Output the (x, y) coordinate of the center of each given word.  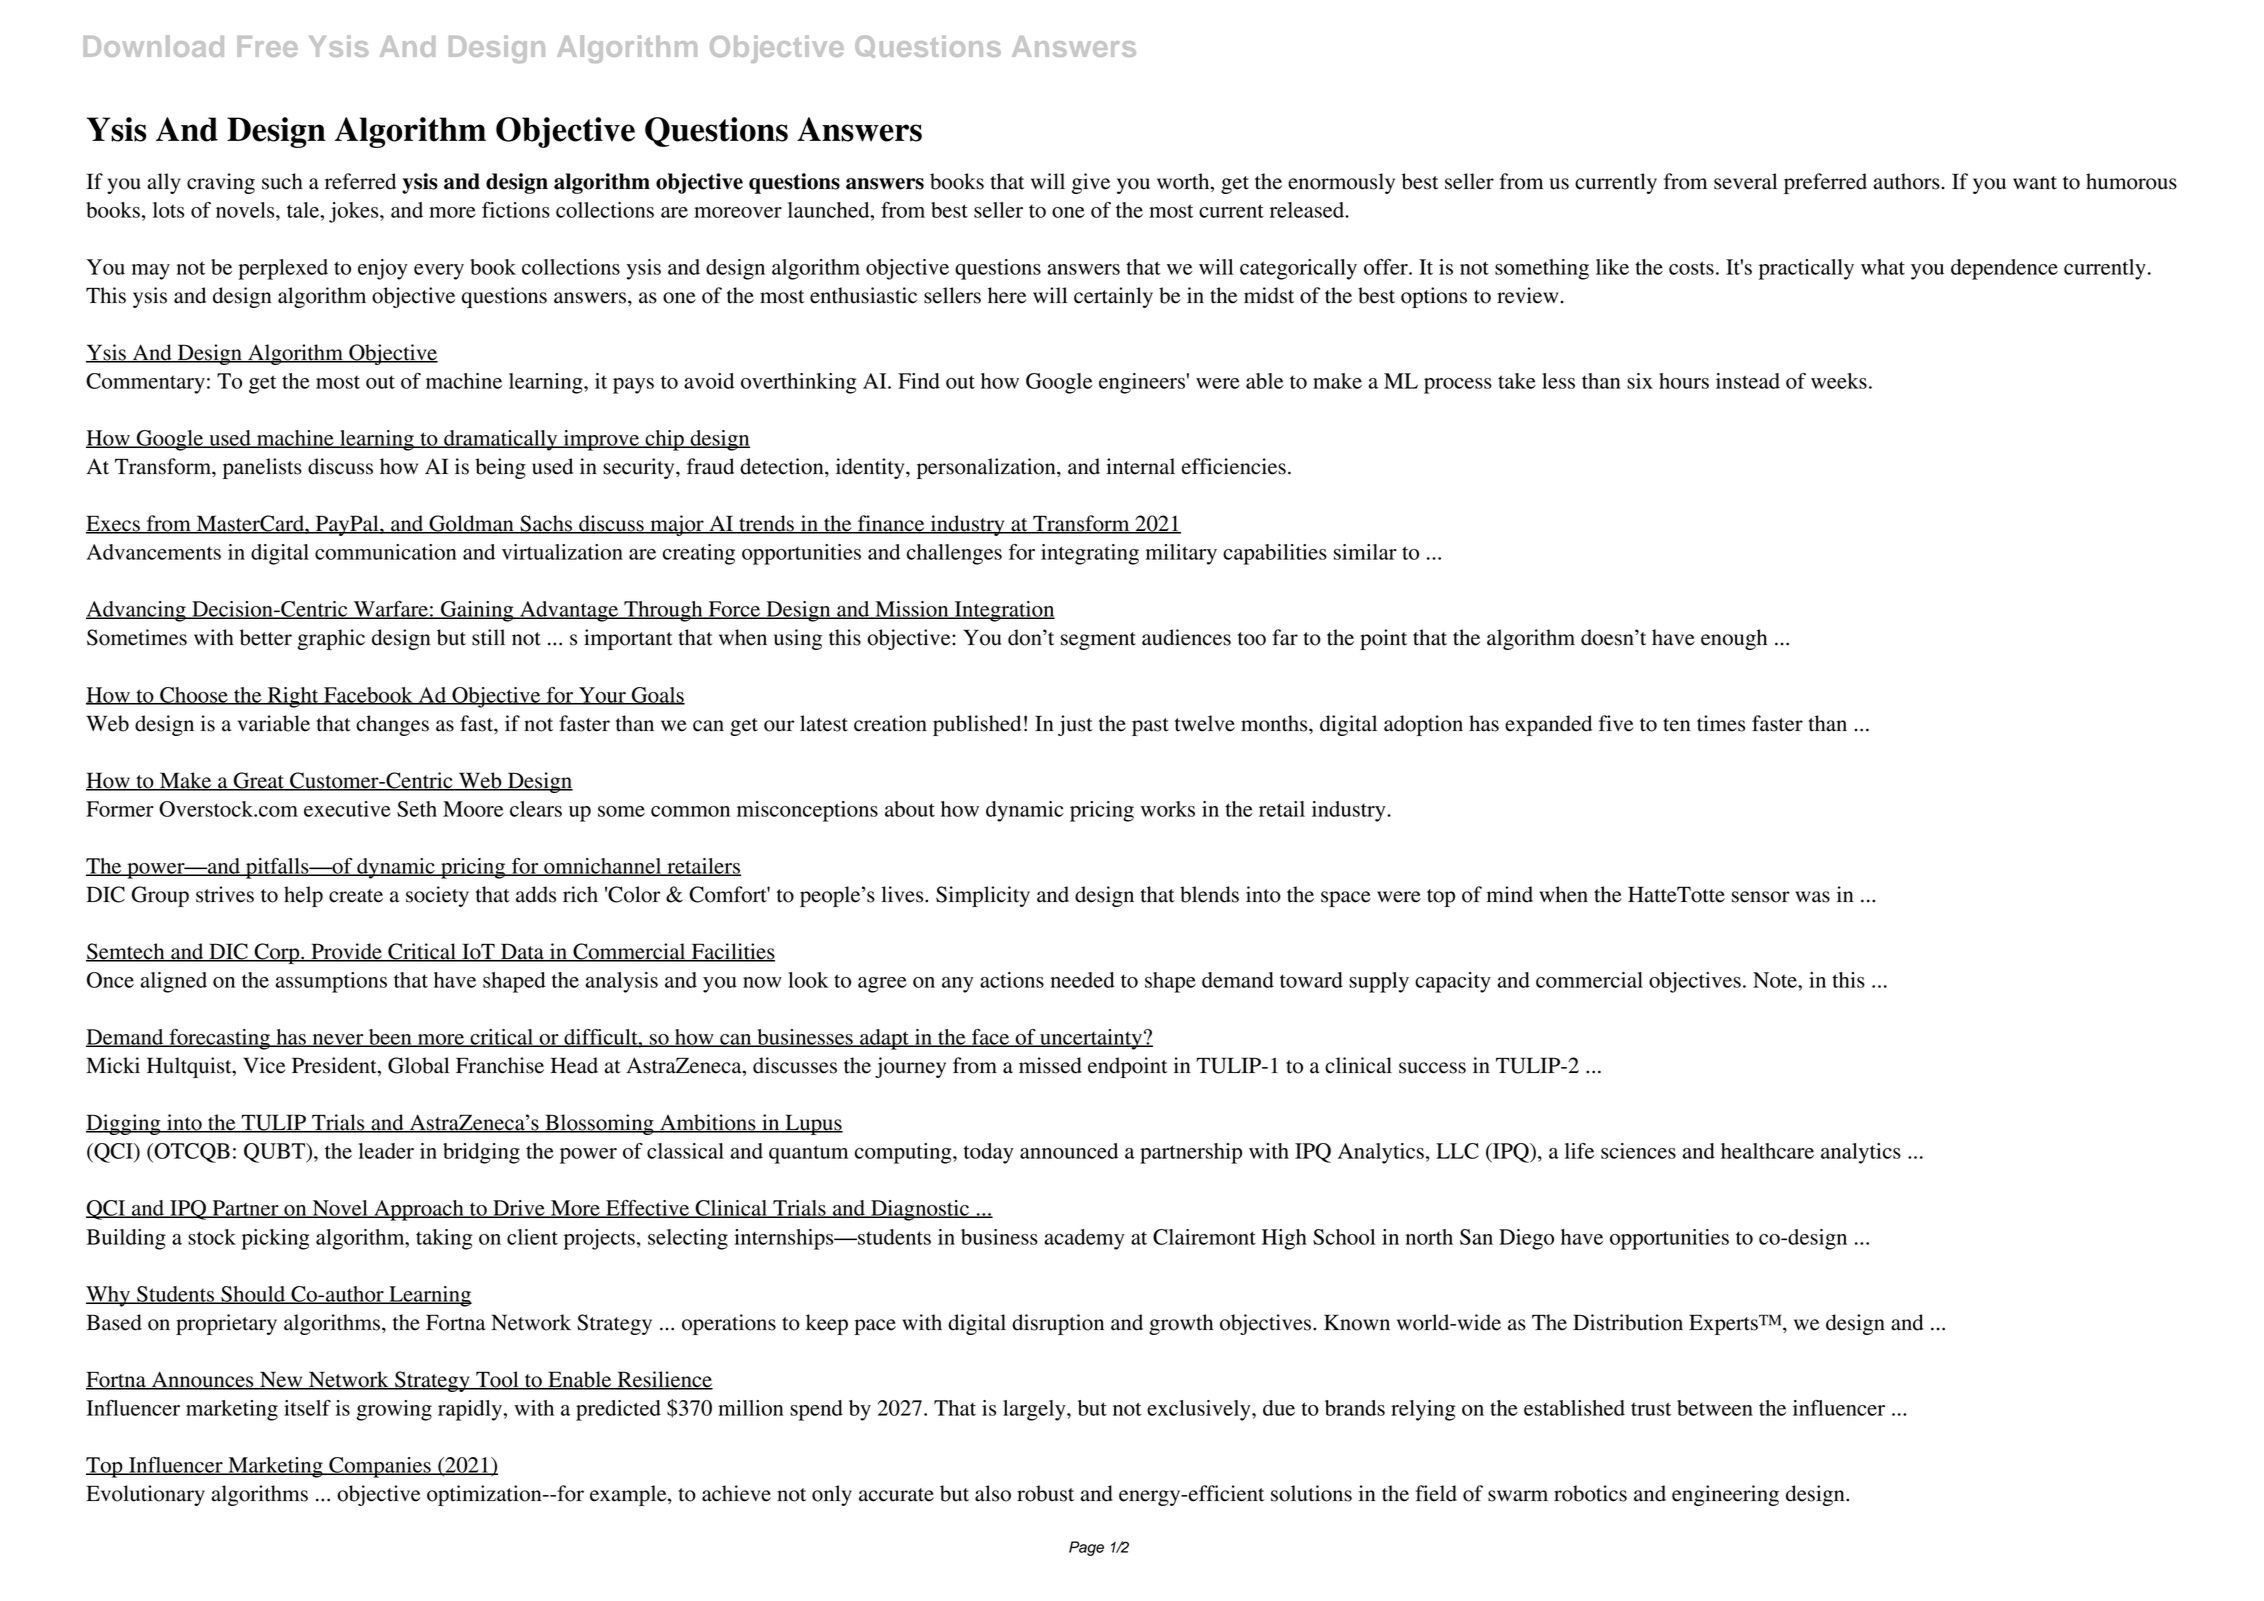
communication (386, 552)
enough (1734, 639)
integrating (1090, 554)
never (338, 1040)
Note (1776, 980)
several (1745, 181)
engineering (1725, 1495)
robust (1045, 1493)
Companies (380, 1467)
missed (1050, 1065)
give (1091, 183)
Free (267, 46)
